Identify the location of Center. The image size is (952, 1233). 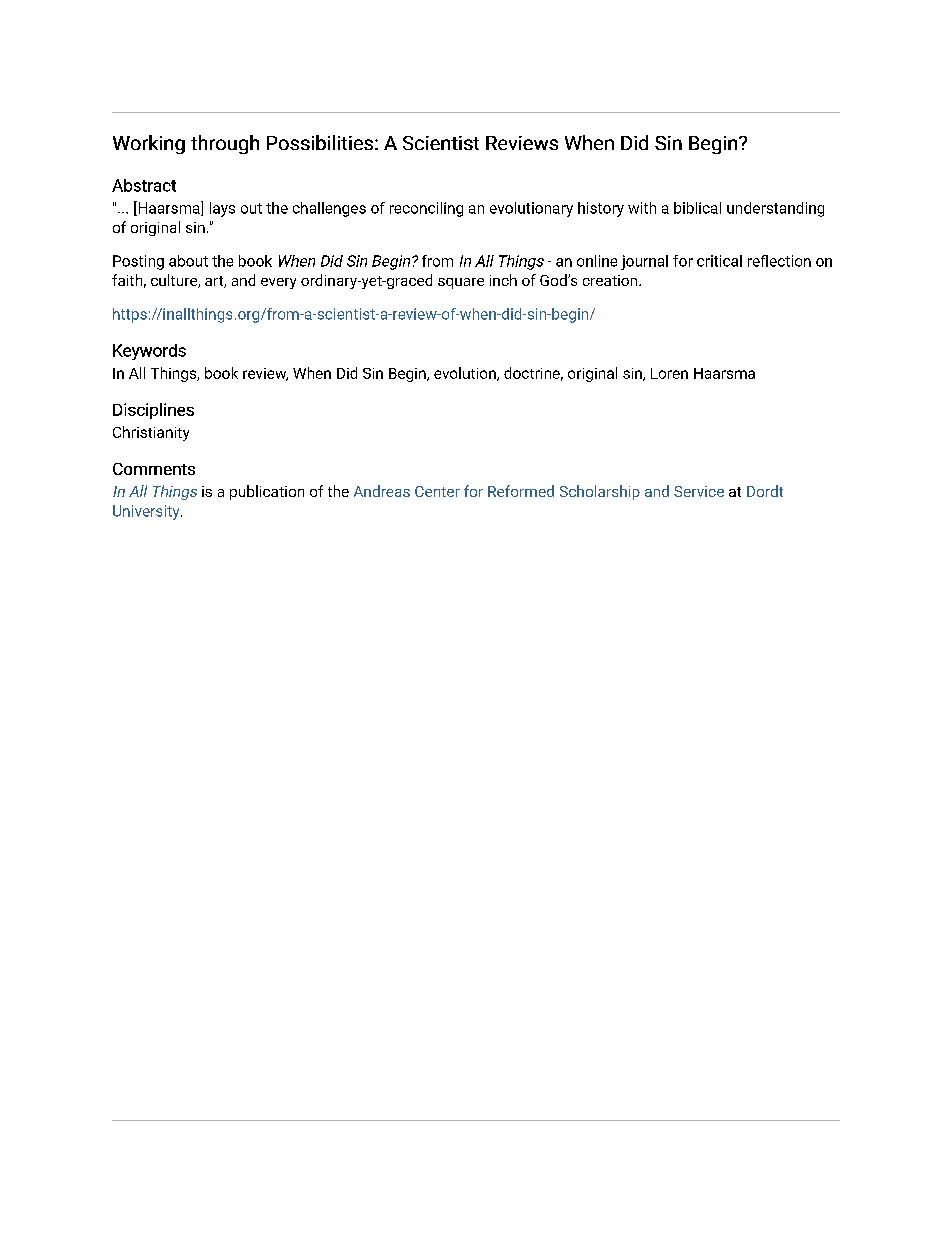
(437, 491).
